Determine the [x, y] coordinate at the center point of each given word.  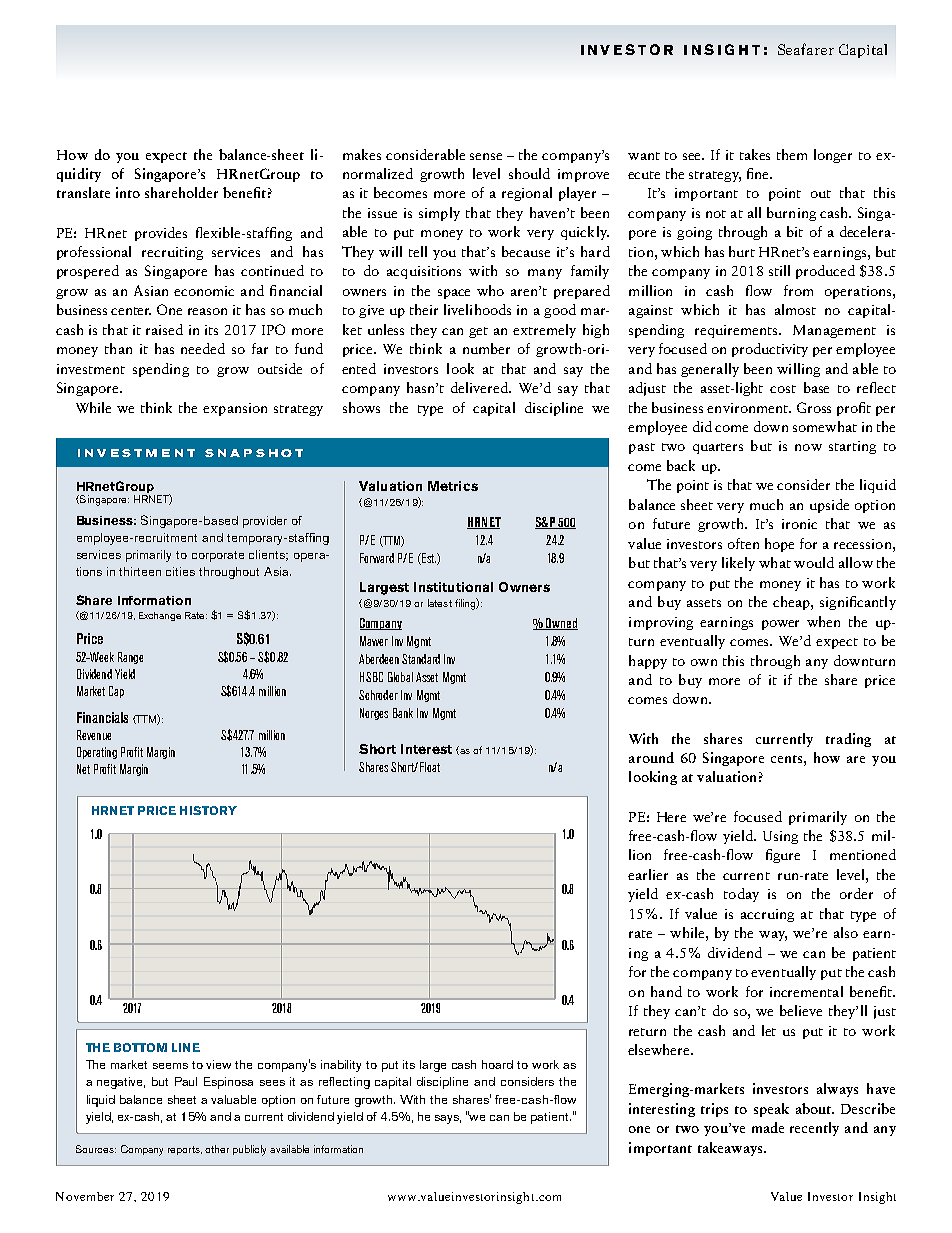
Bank [403, 713]
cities [180, 571]
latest [440, 603]
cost [783, 389]
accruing [767, 915]
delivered [481, 387]
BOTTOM [140, 1047]
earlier [648, 874]
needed [203, 348]
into [128, 192]
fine [759, 173]
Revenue [94, 735]
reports [185, 1150]
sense [486, 156]
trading [848, 740]
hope [779, 545]
